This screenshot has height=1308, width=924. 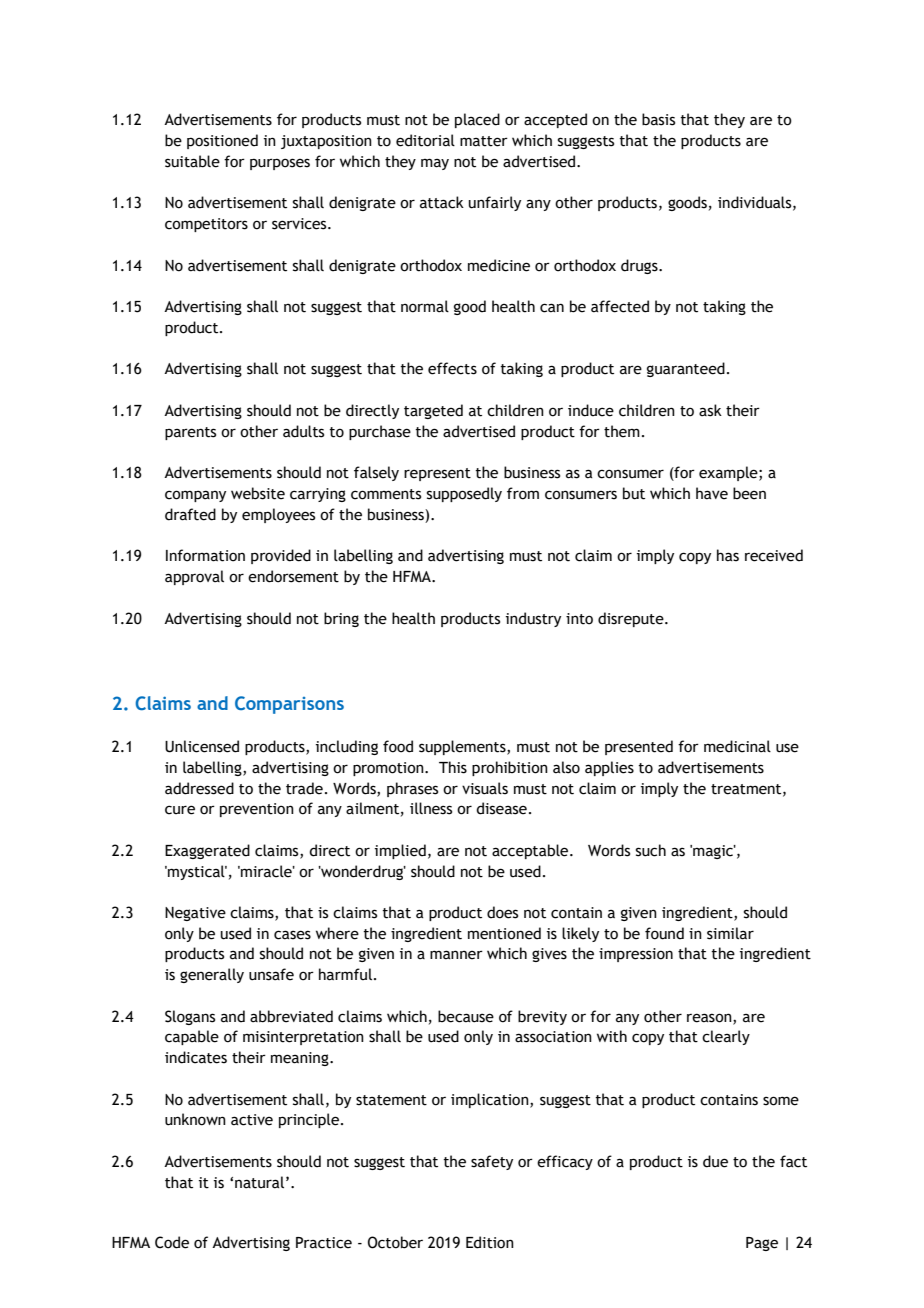 What do you see at coordinates (190, 433) in the screenshot?
I see `parents` at bounding box center [190, 433].
